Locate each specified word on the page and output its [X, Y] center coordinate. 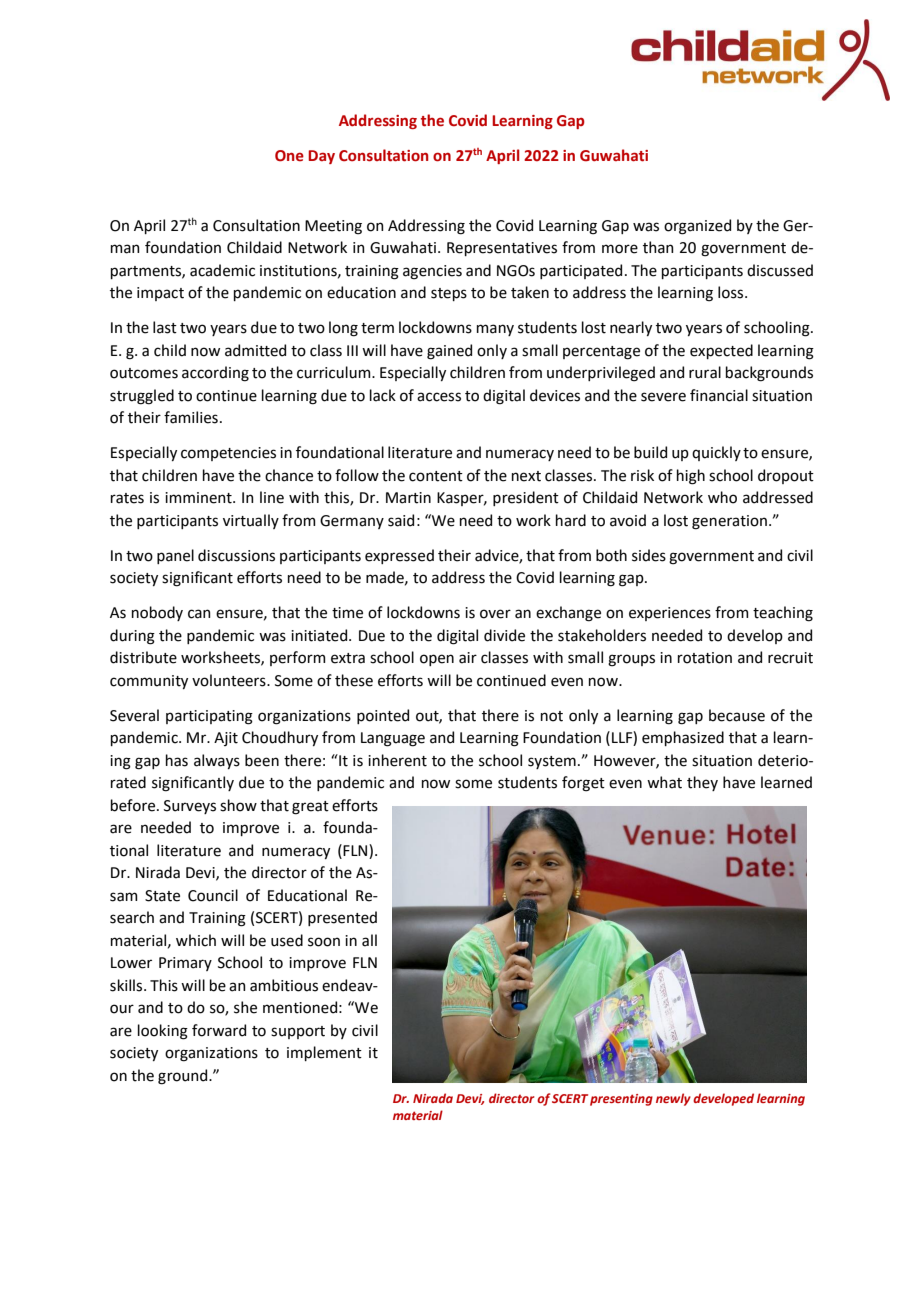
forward [219, 1030]
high [691, 477]
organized [697, 227]
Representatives [502, 249]
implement [324, 1053]
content [436, 476]
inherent [397, 760]
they [702, 783]
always [217, 761]
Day [321, 157]
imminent [199, 498]
